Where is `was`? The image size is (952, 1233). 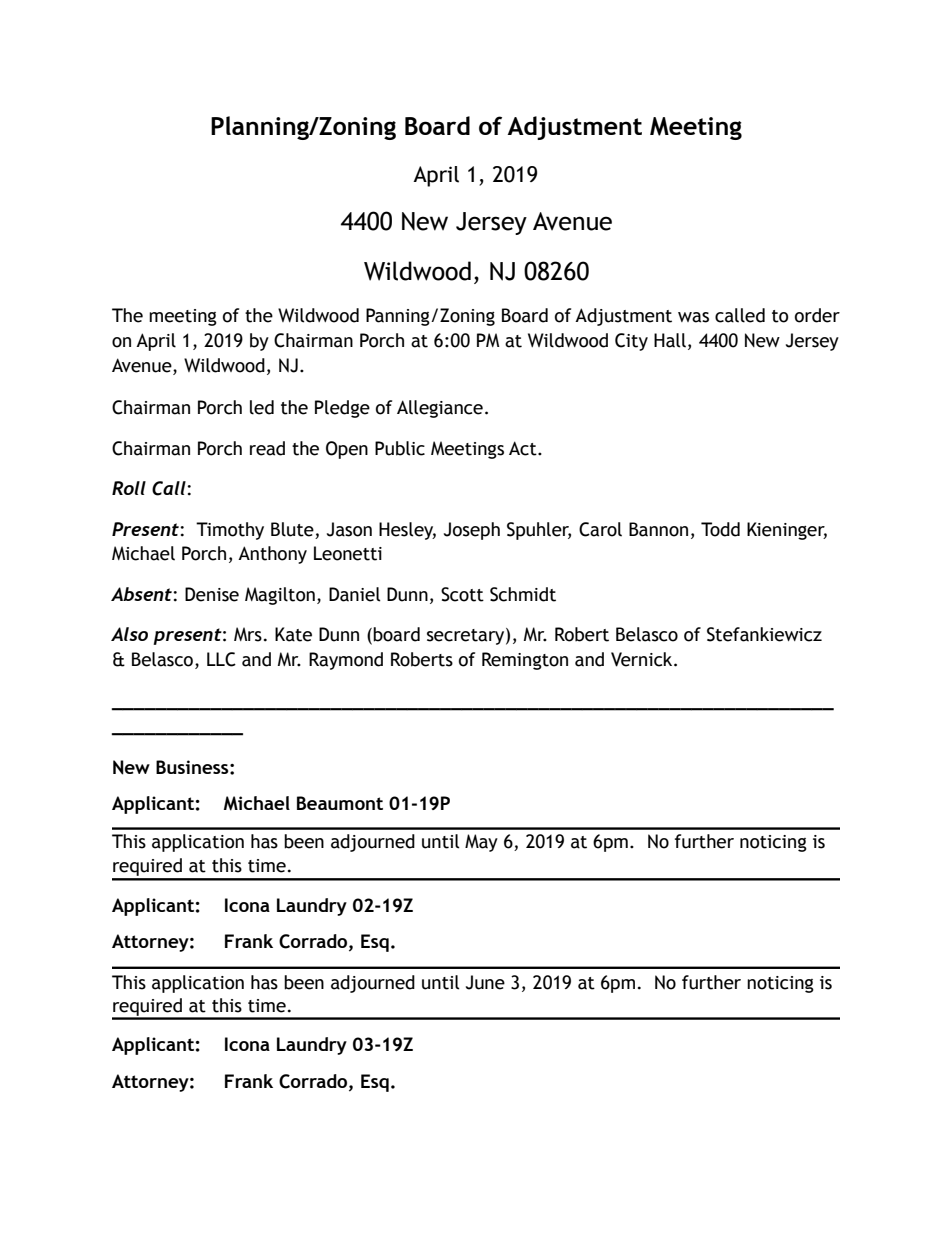 was is located at coordinates (693, 317).
